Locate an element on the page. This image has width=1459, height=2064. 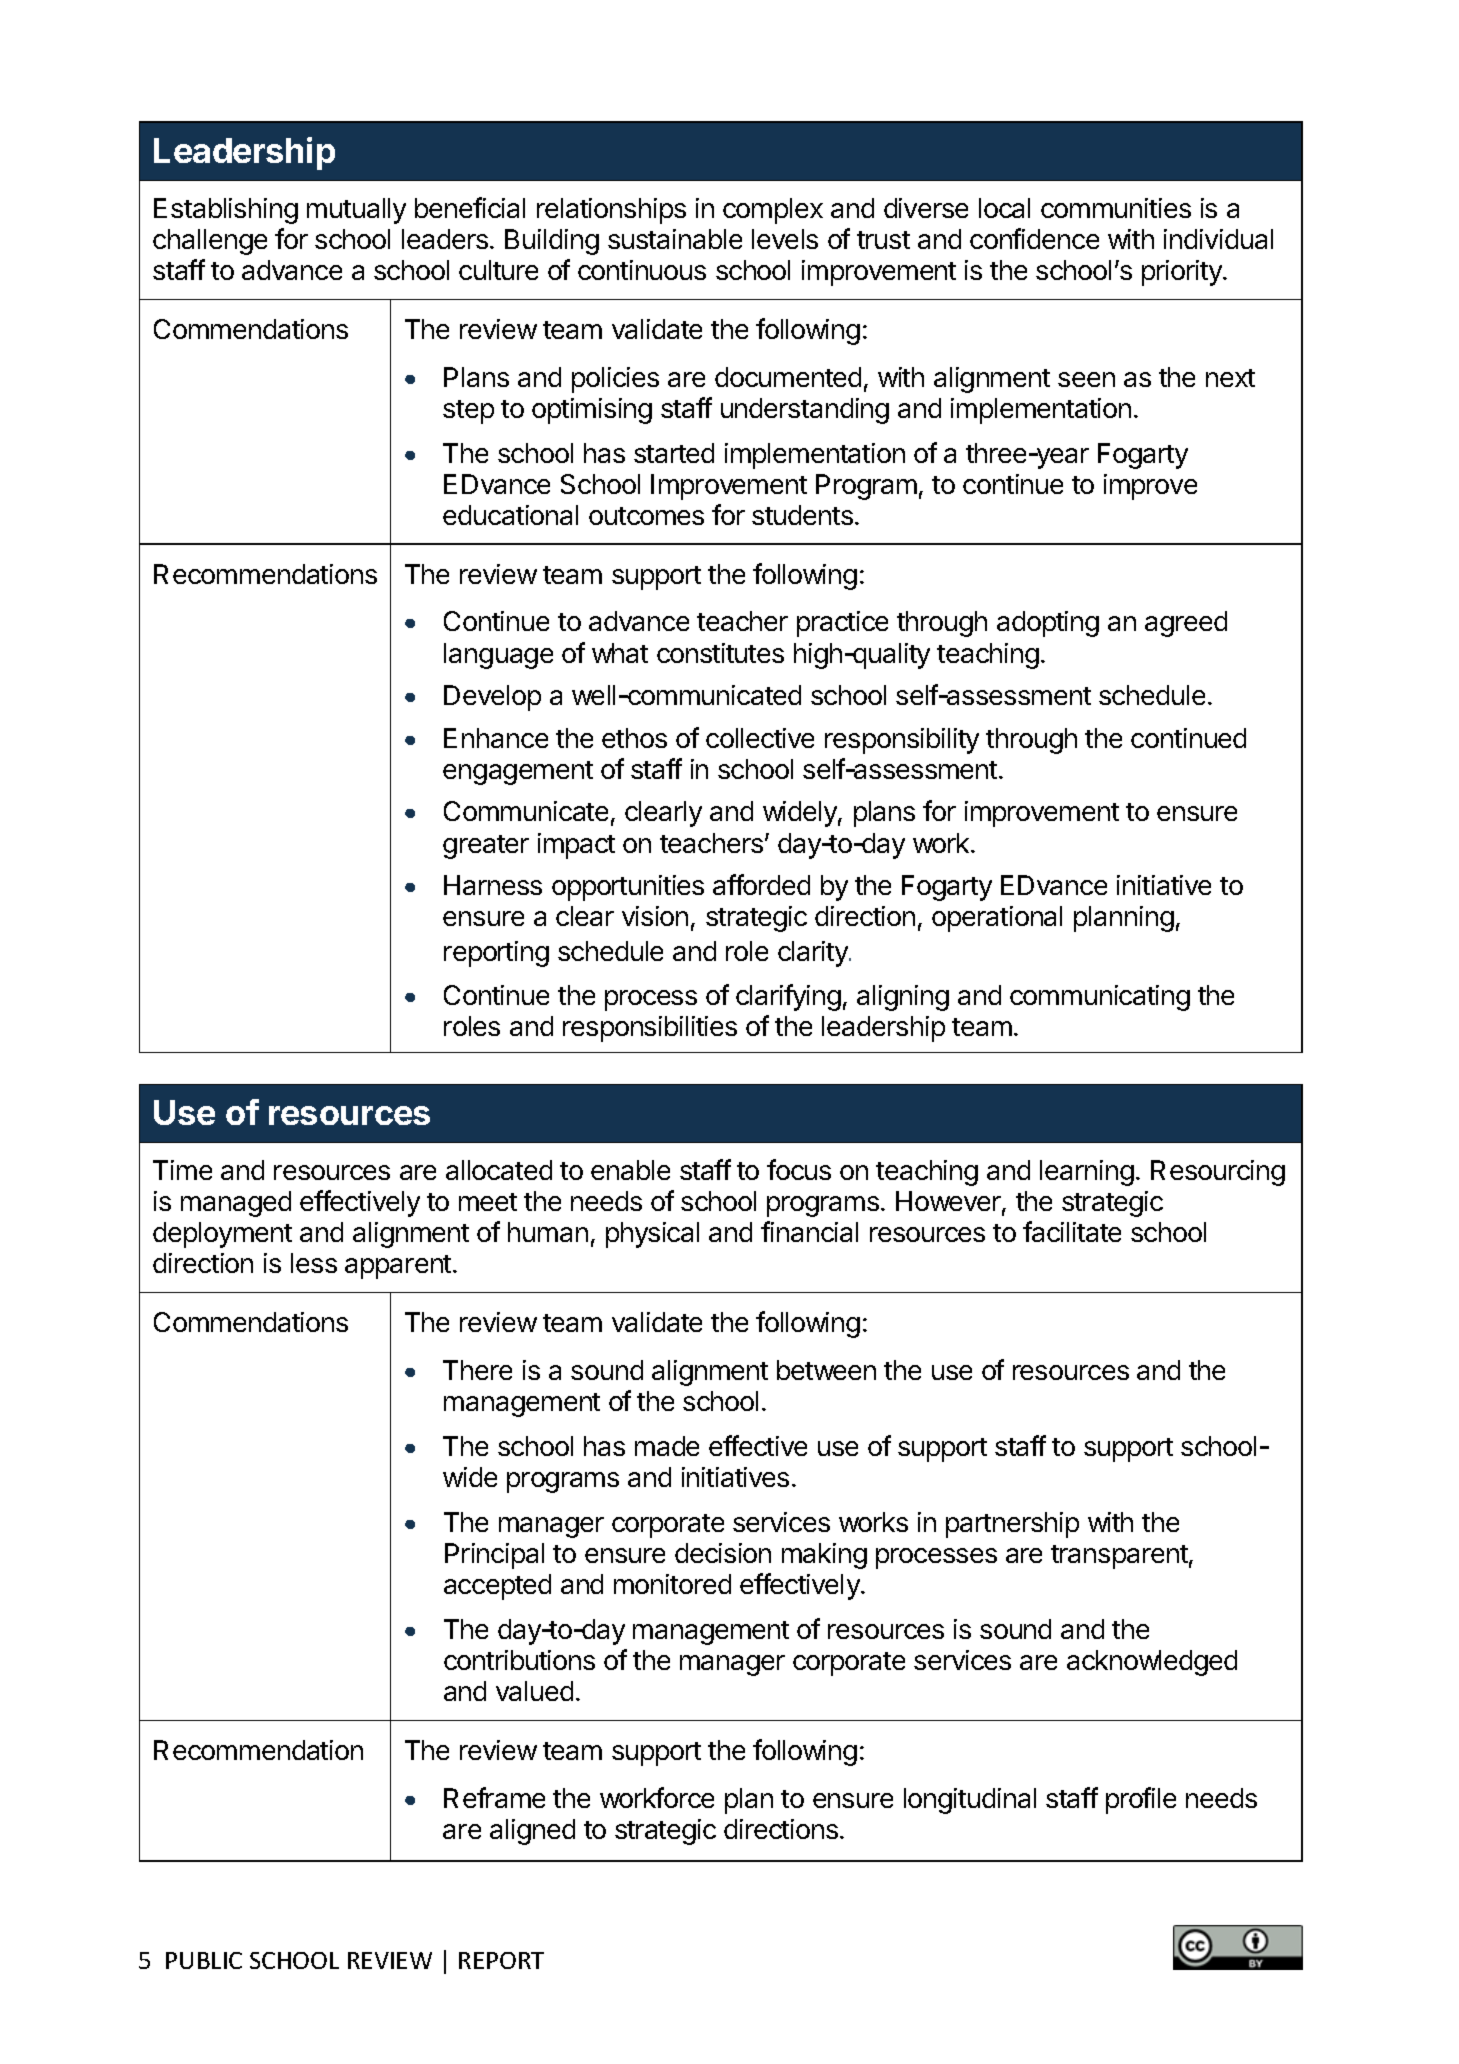
operational is located at coordinates (997, 919).
